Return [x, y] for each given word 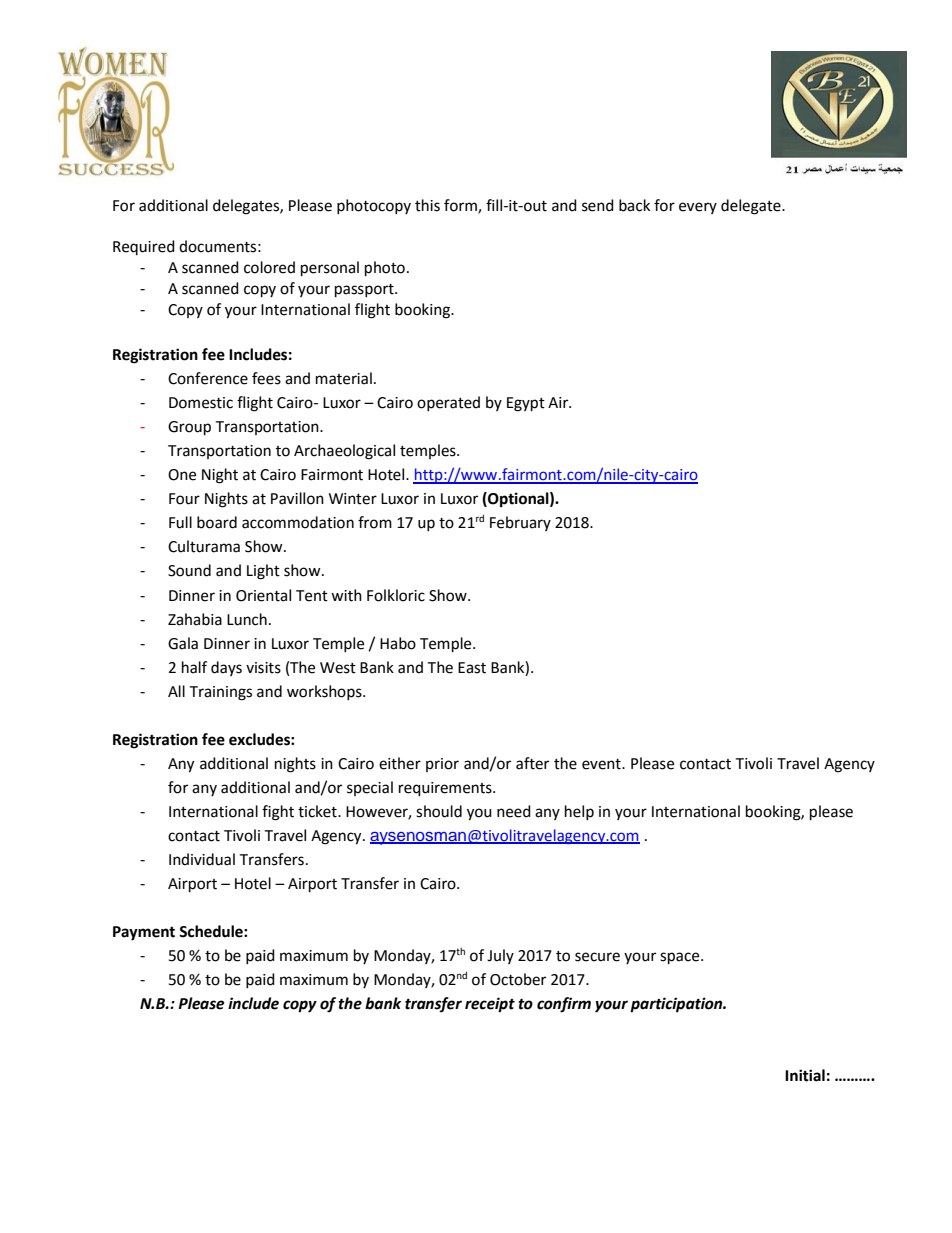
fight [278, 813]
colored [269, 267]
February [520, 523]
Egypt [526, 404]
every [698, 208]
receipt [490, 1005]
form [461, 206]
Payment [144, 933]
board [217, 522]
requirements [446, 789]
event [602, 764]
